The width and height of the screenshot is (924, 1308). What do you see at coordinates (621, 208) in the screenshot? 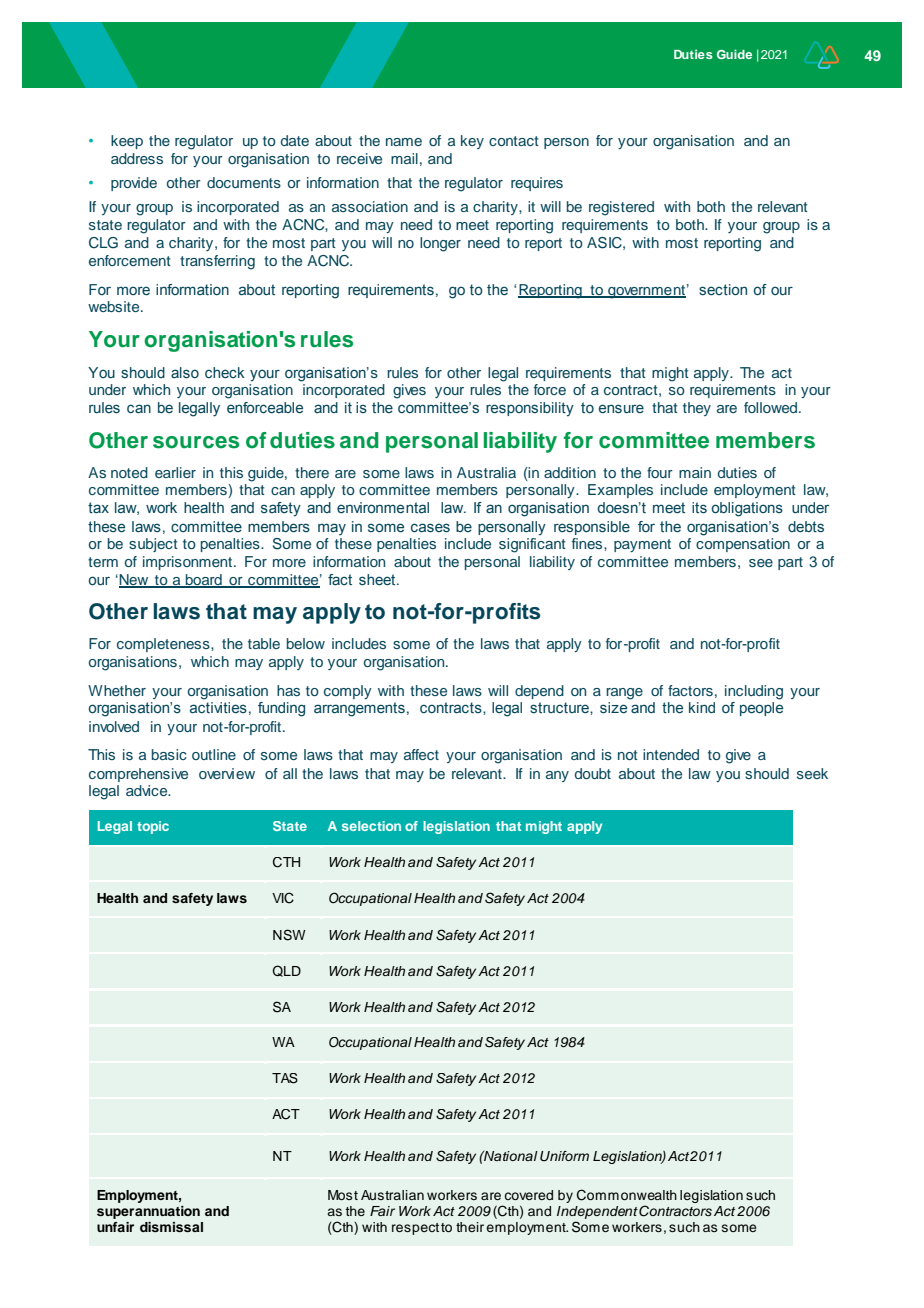
I see `registered` at bounding box center [621, 208].
